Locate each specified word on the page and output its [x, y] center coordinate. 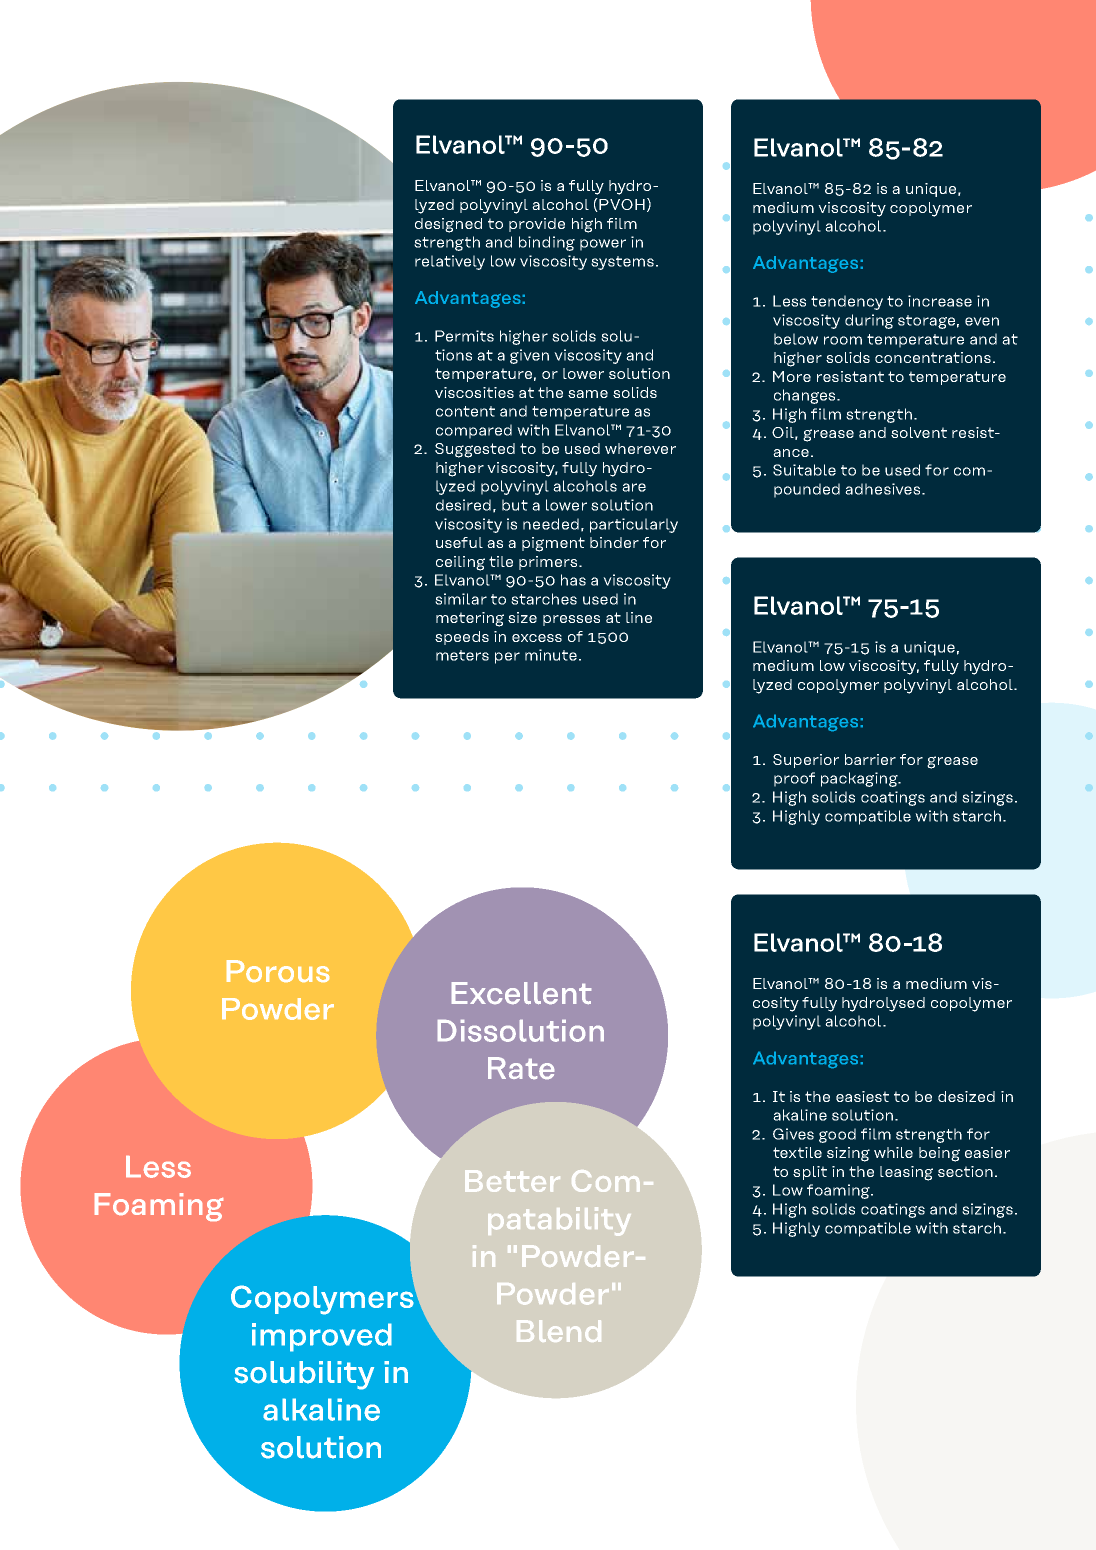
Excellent [521, 993]
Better [512, 1181]
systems [622, 263]
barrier [870, 759]
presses [571, 620]
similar [461, 599]
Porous [278, 971]
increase [940, 301]
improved [322, 1337]
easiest [862, 1096]
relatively [450, 262]
